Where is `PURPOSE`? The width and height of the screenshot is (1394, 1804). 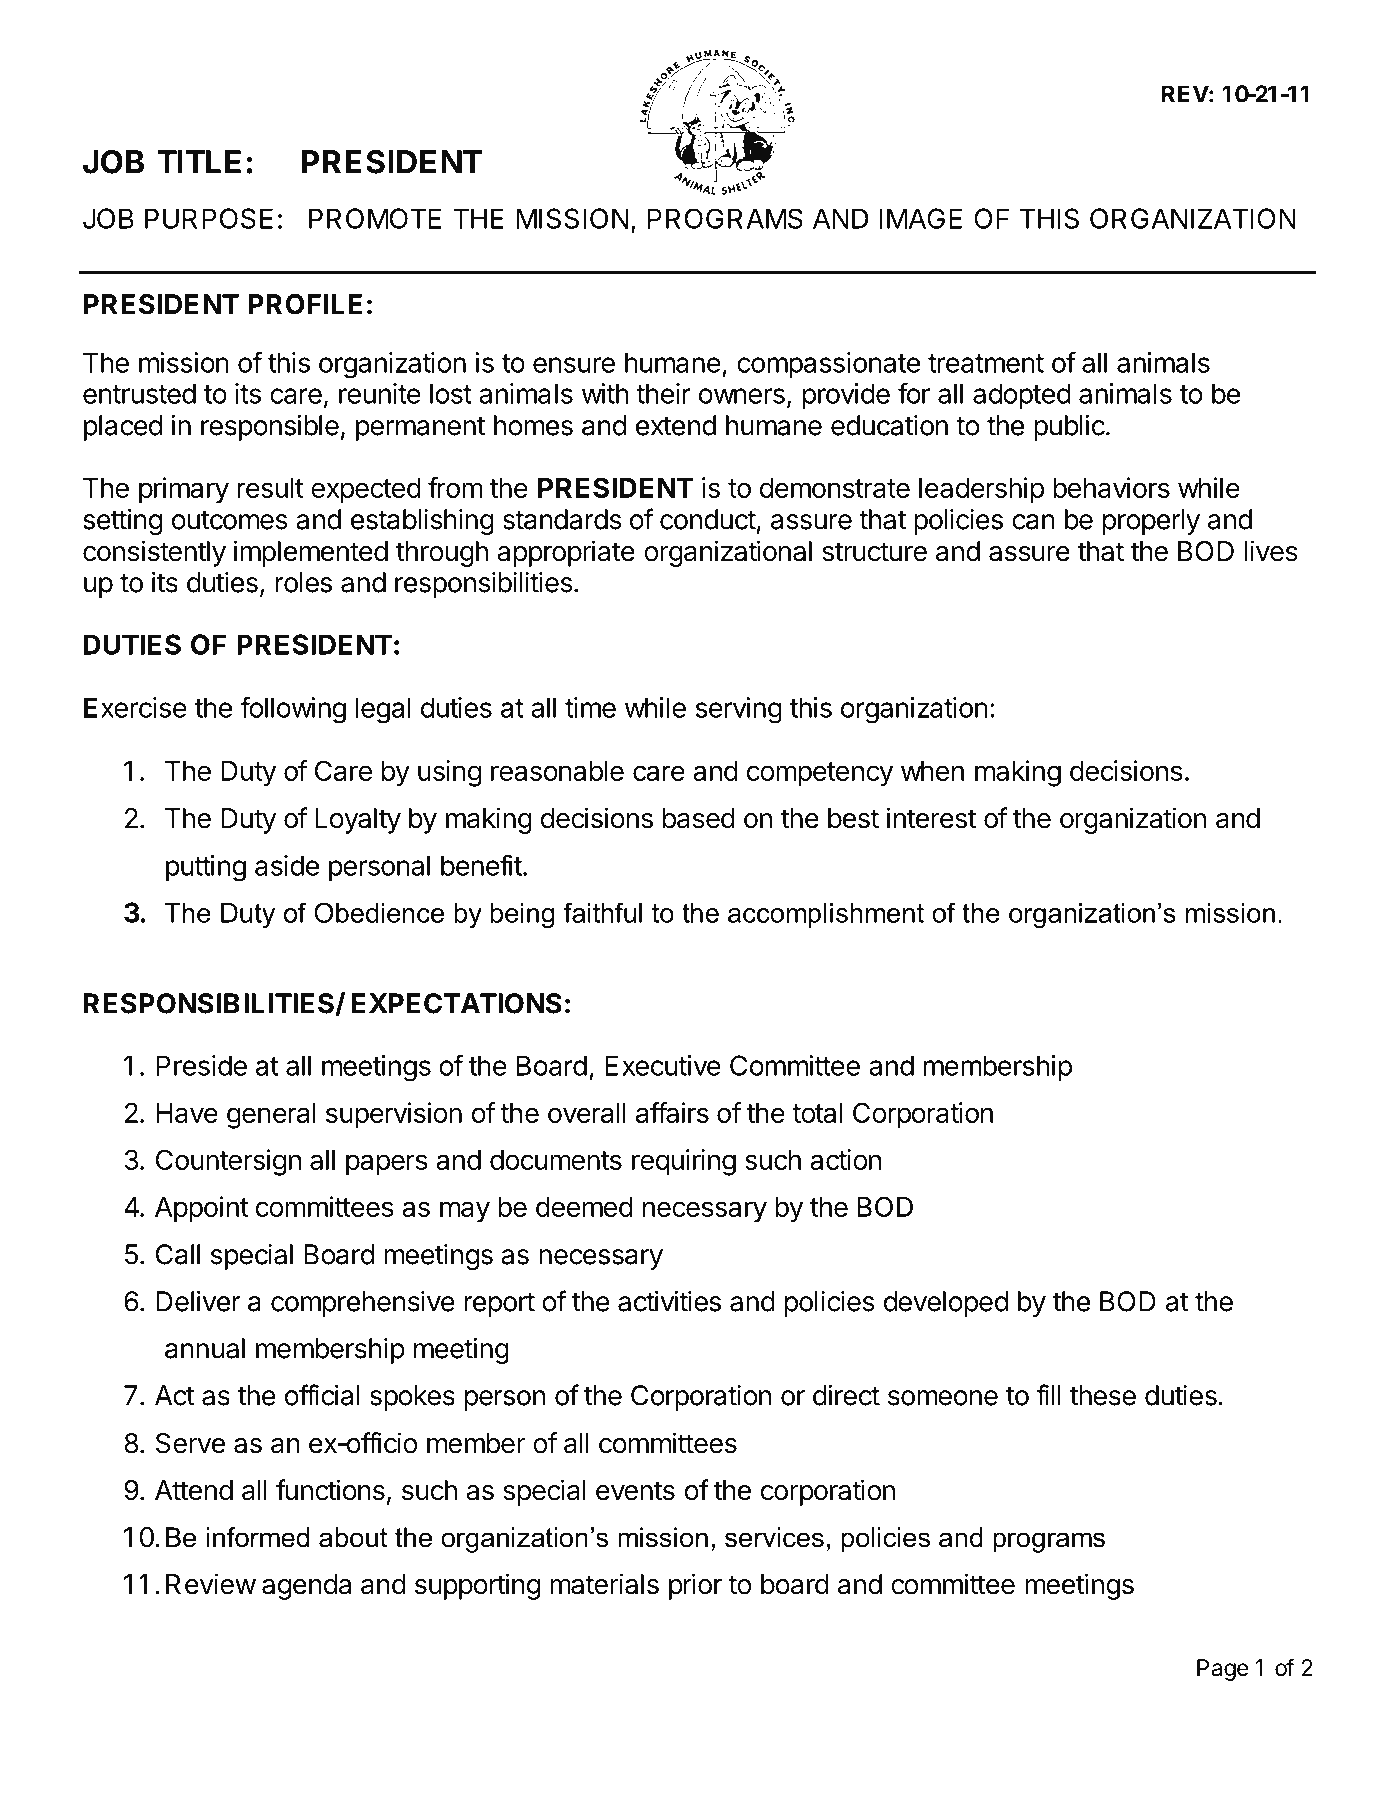
PURPOSE is located at coordinates (209, 218).
